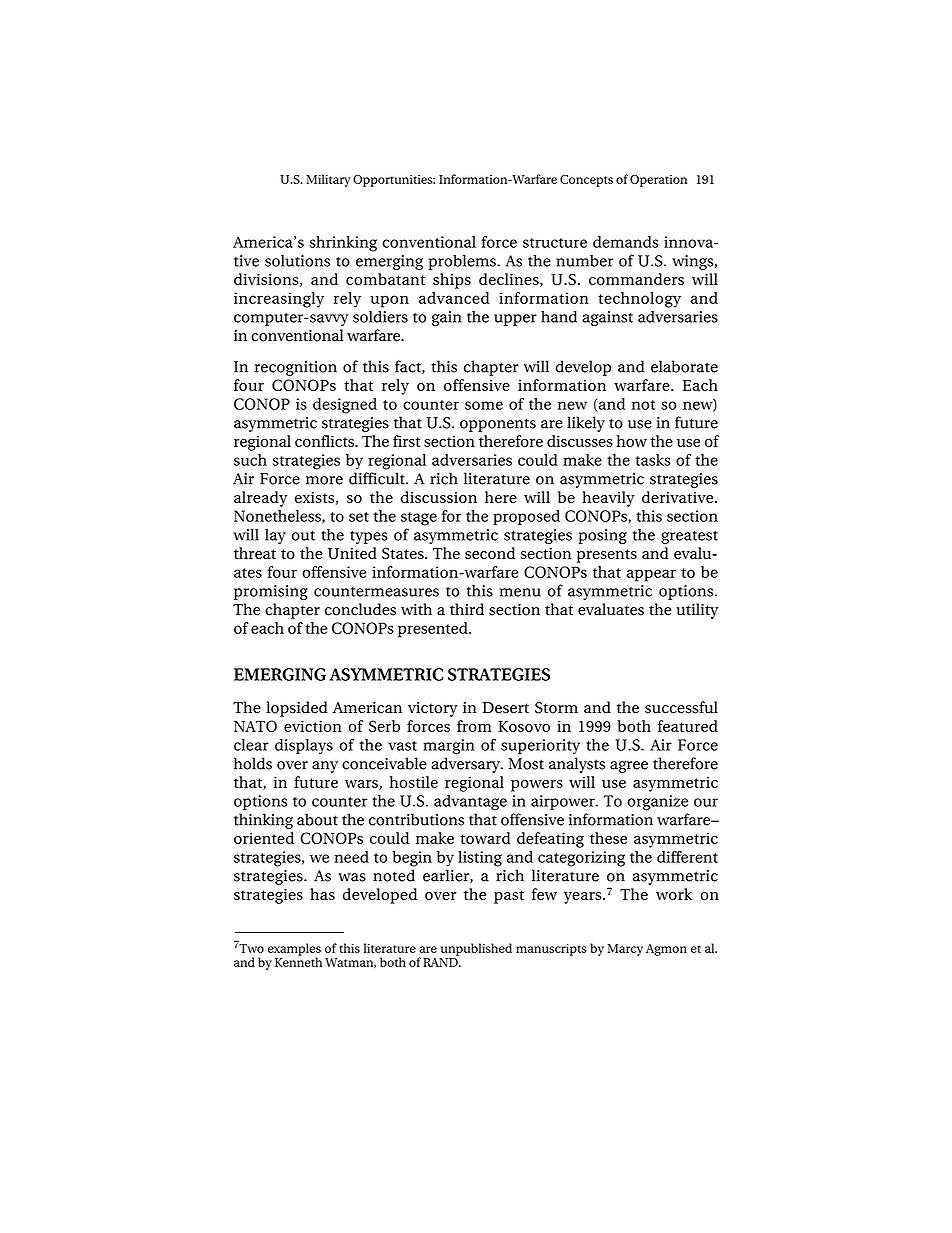 The height and width of the page is (1233, 952). What do you see at coordinates (296, 368) in the page?
I see `recognition` at bounding box center [296, 368].
